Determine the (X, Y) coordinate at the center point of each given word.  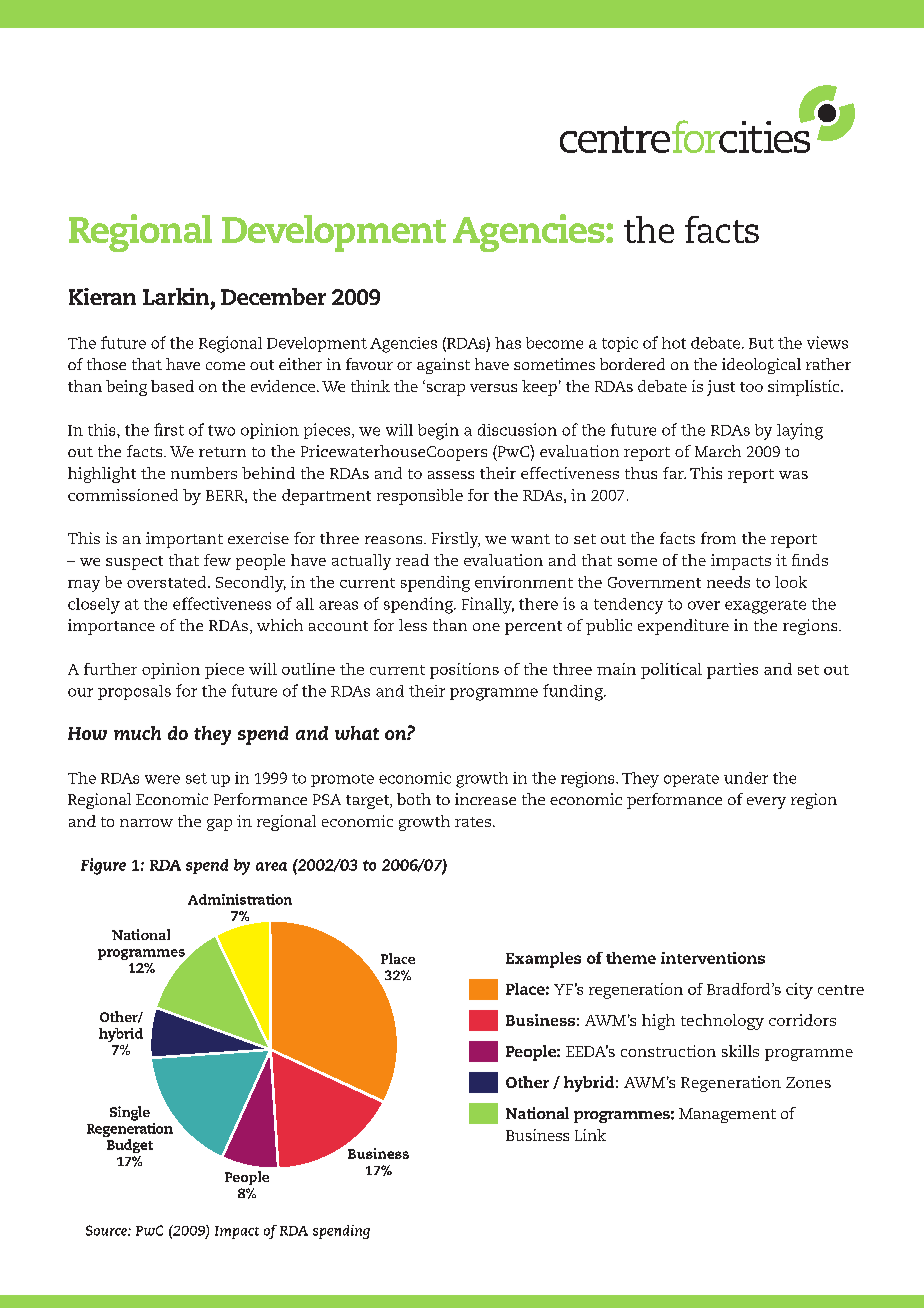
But (761, 343)
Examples (543, 960)
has (508, 343)
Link (590, 1135)
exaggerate (765, 607)
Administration (240, 899)
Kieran (102, 296)
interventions (713, 958)
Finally (488, 605)
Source (107, 1230)
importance (111, 627)
